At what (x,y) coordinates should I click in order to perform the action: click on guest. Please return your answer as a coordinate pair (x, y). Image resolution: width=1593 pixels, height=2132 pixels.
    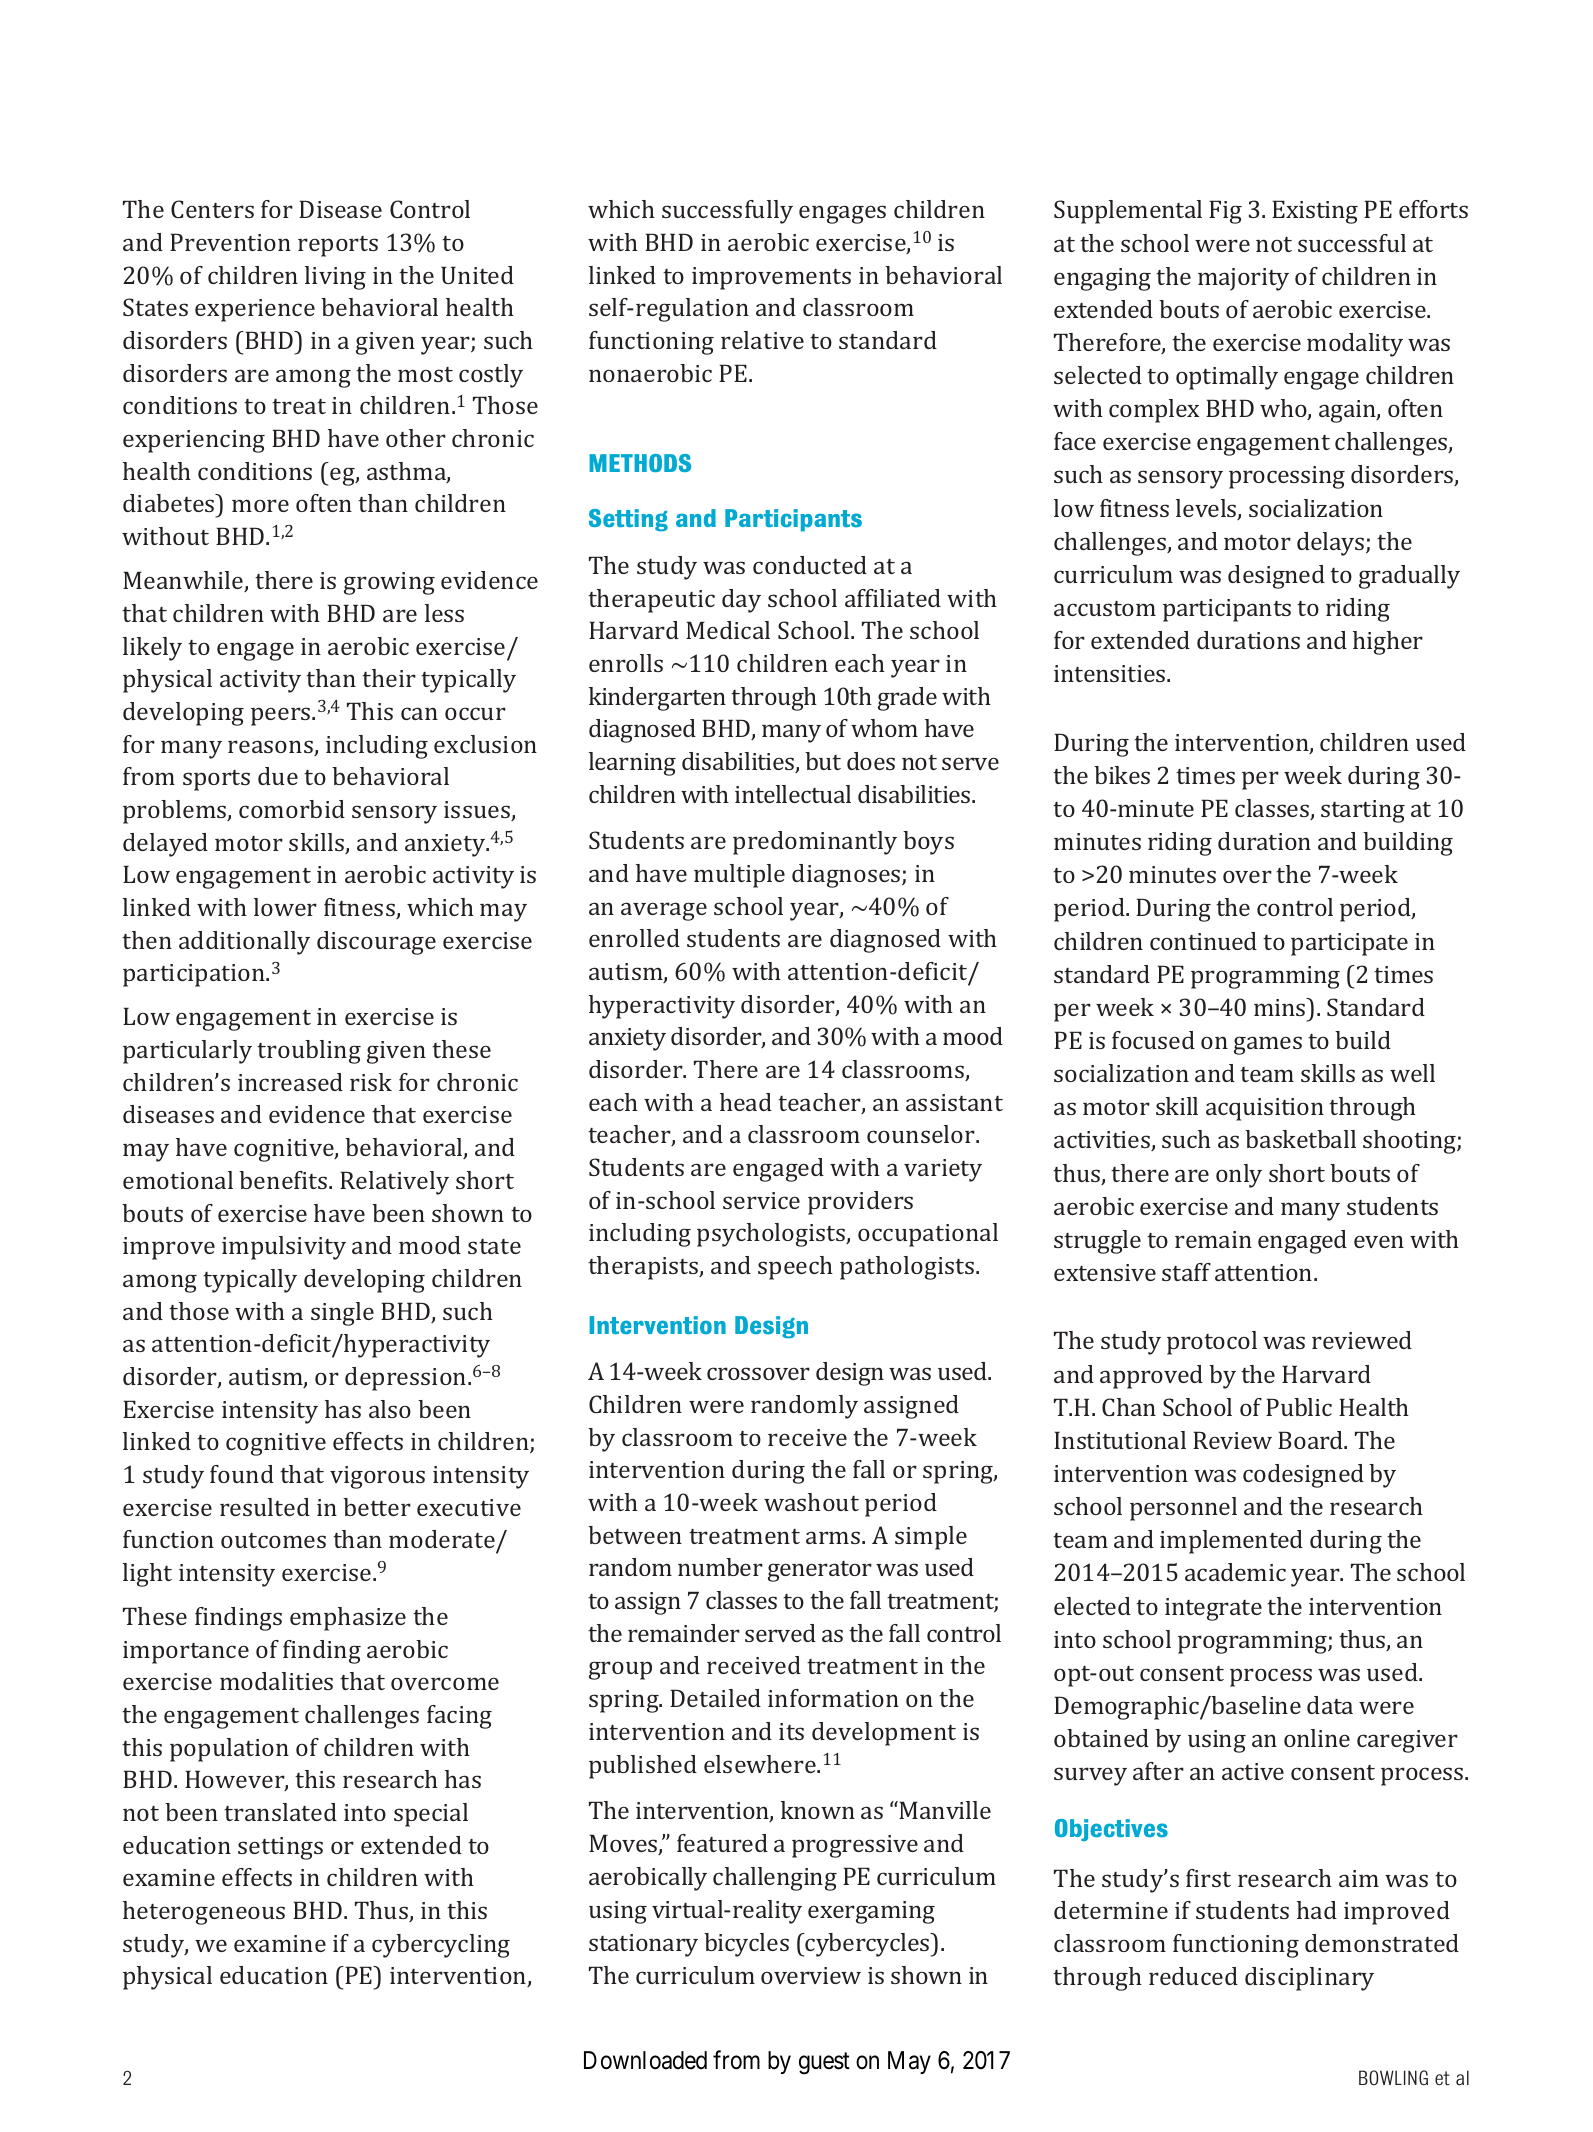
    Looking at the image, I should click on (824, 2064).
